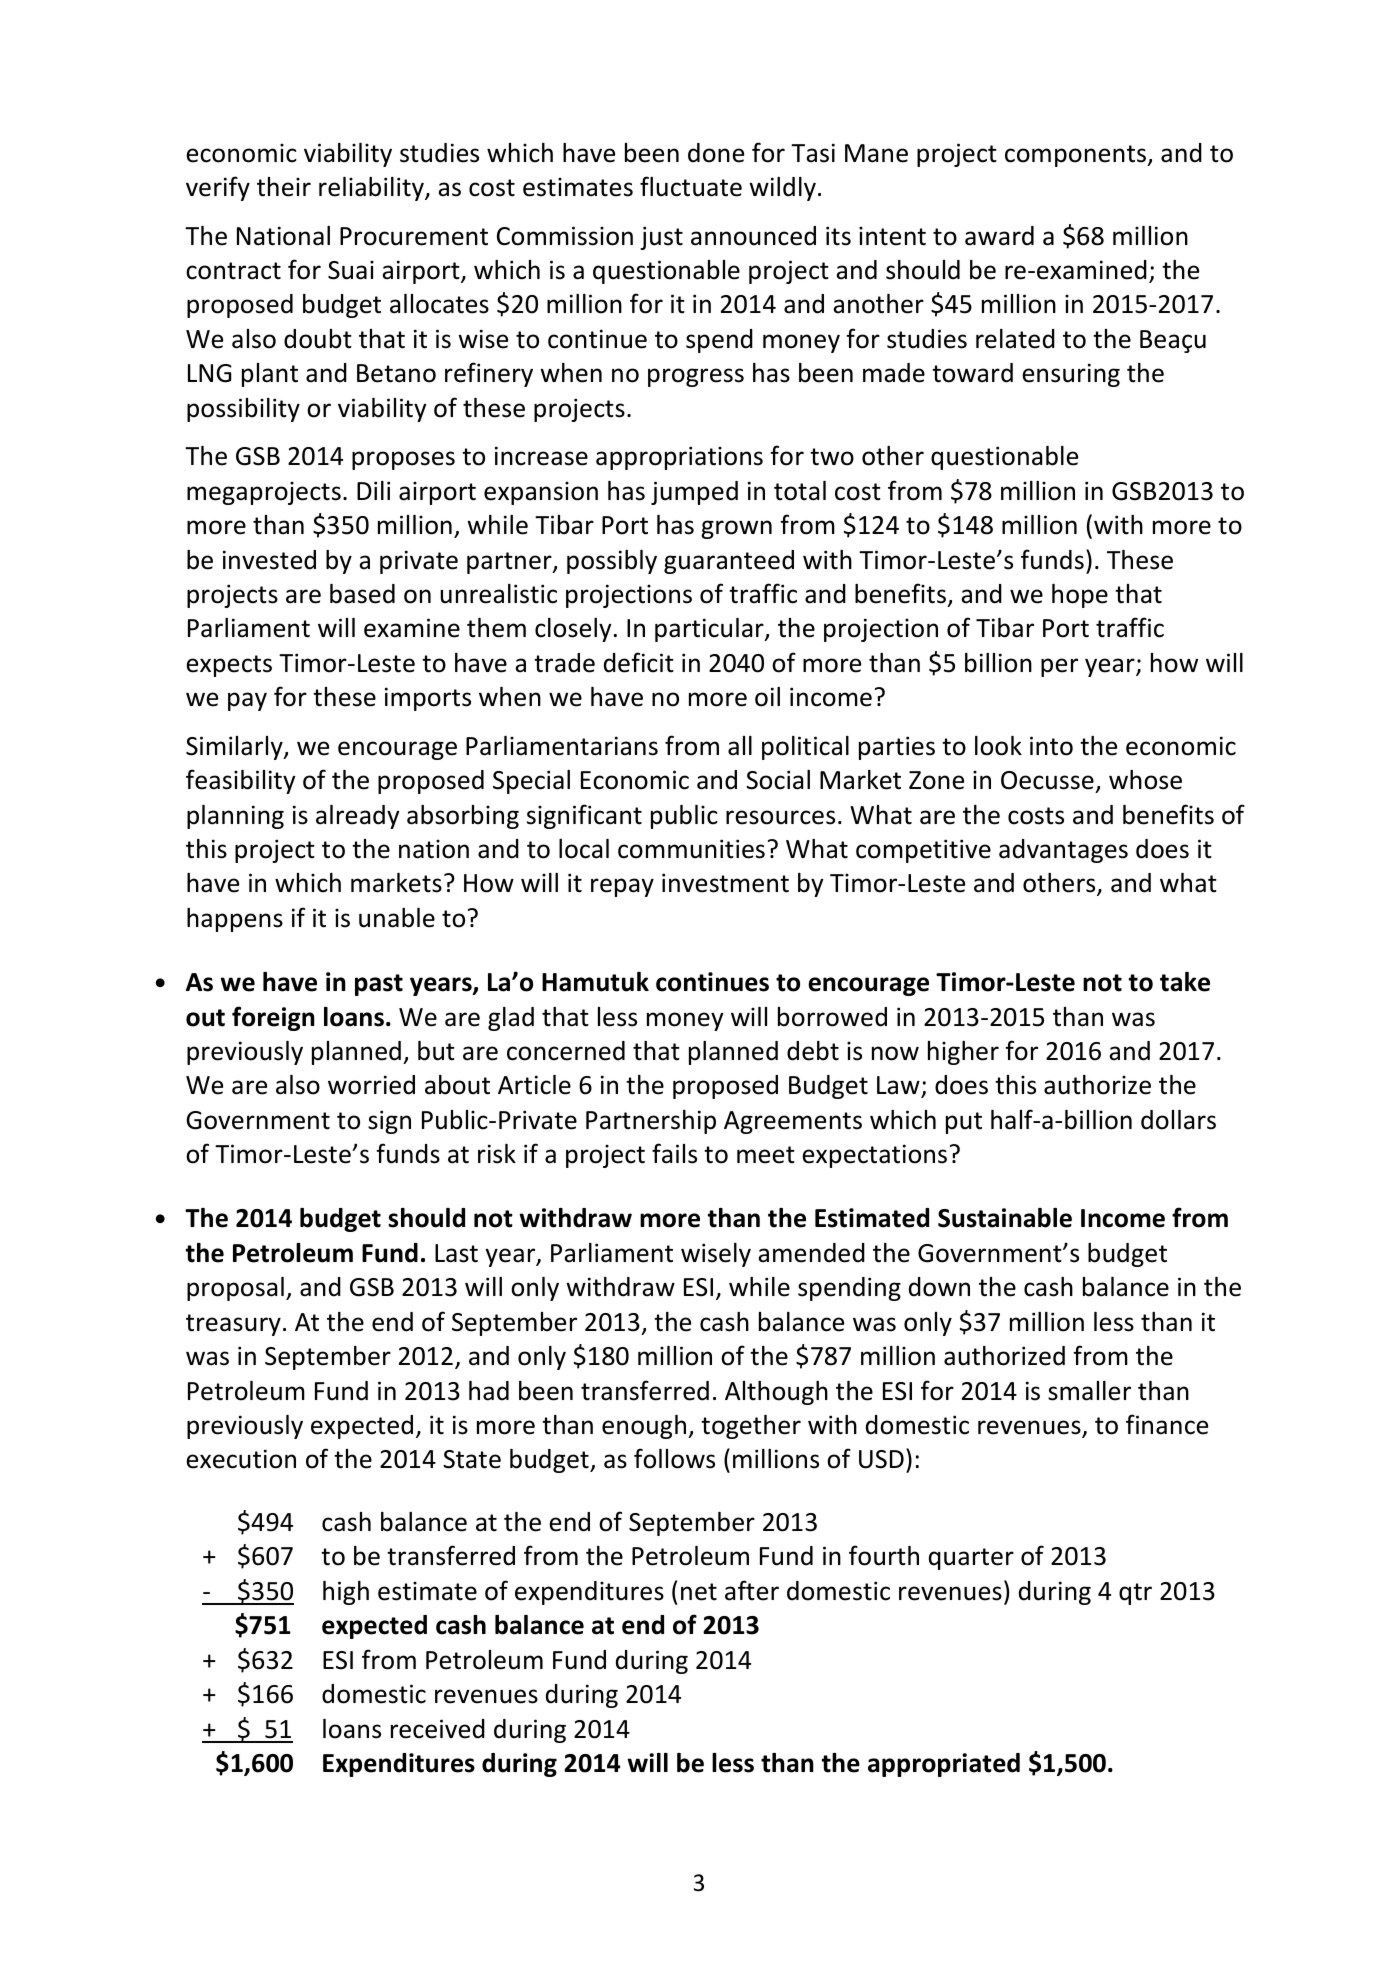 This screenshot has height=1979, width=1398. Describe the element at coordinates (944, 1765) in the screenshot. I see `appropriated` at that location.
